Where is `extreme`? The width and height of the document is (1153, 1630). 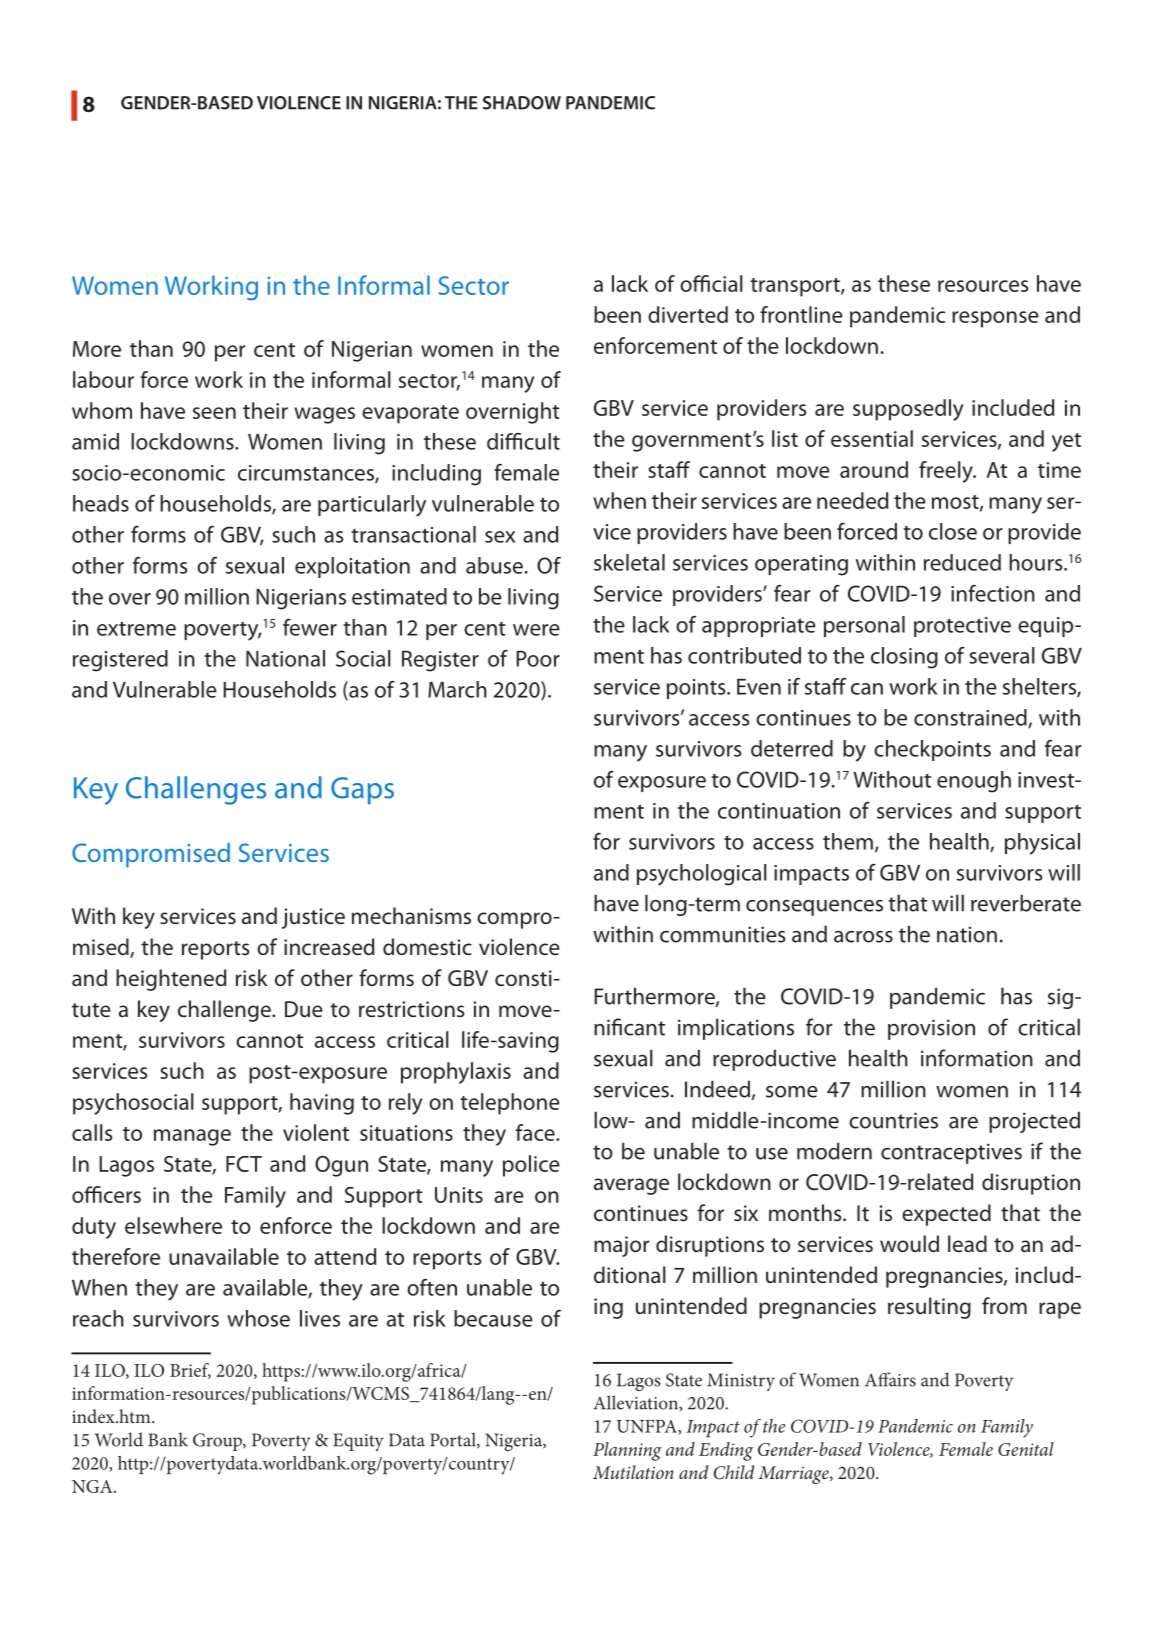 extreme is located at coordinates (136, 628).
